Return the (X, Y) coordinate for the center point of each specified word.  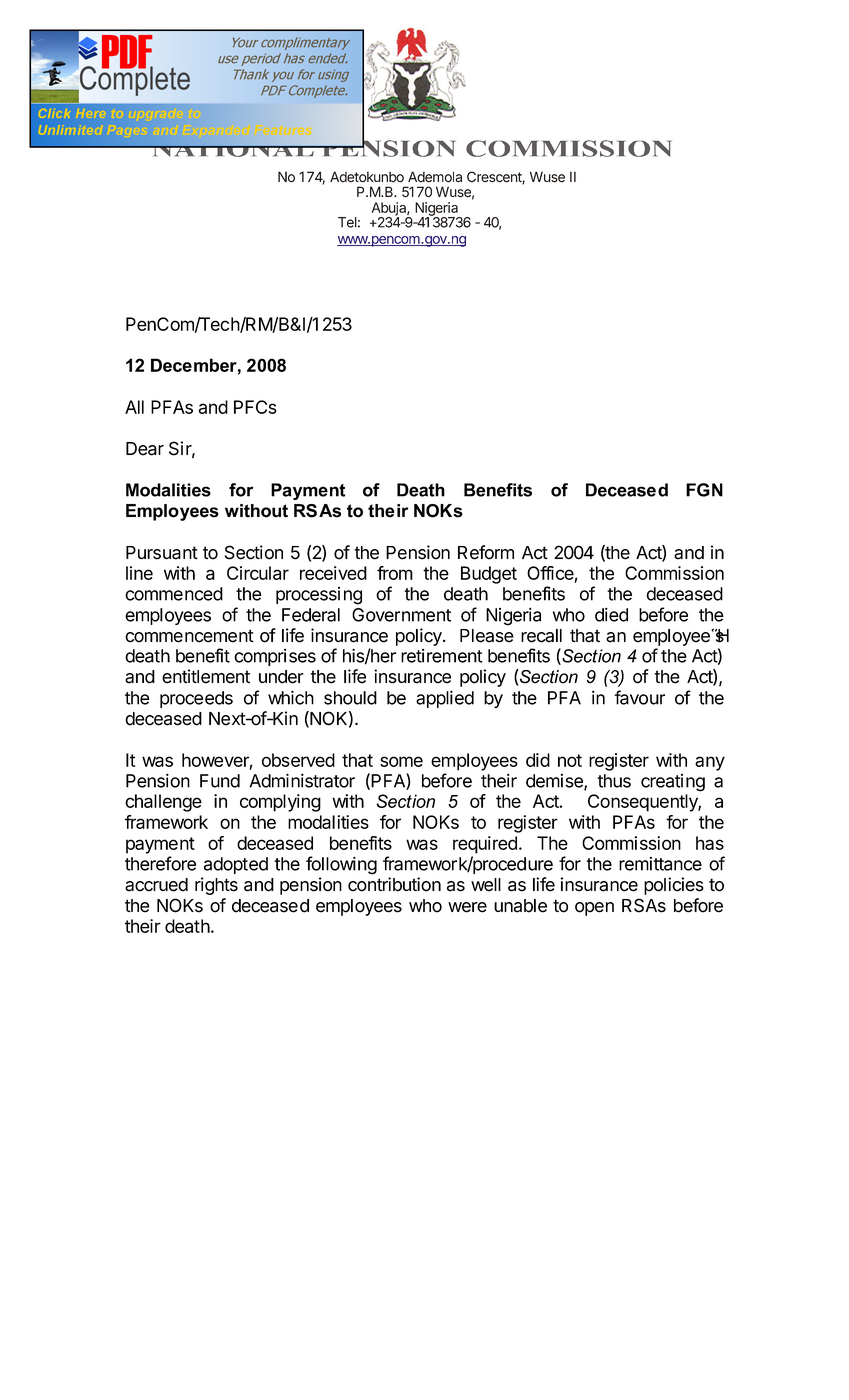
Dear (145, 449)
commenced (174, 594)
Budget (489, 575)
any (710, 763)
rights (216, 886)
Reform (486, 552)
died (611, 614)
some (401, 761)
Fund (220, 781)
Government (401, 615)
